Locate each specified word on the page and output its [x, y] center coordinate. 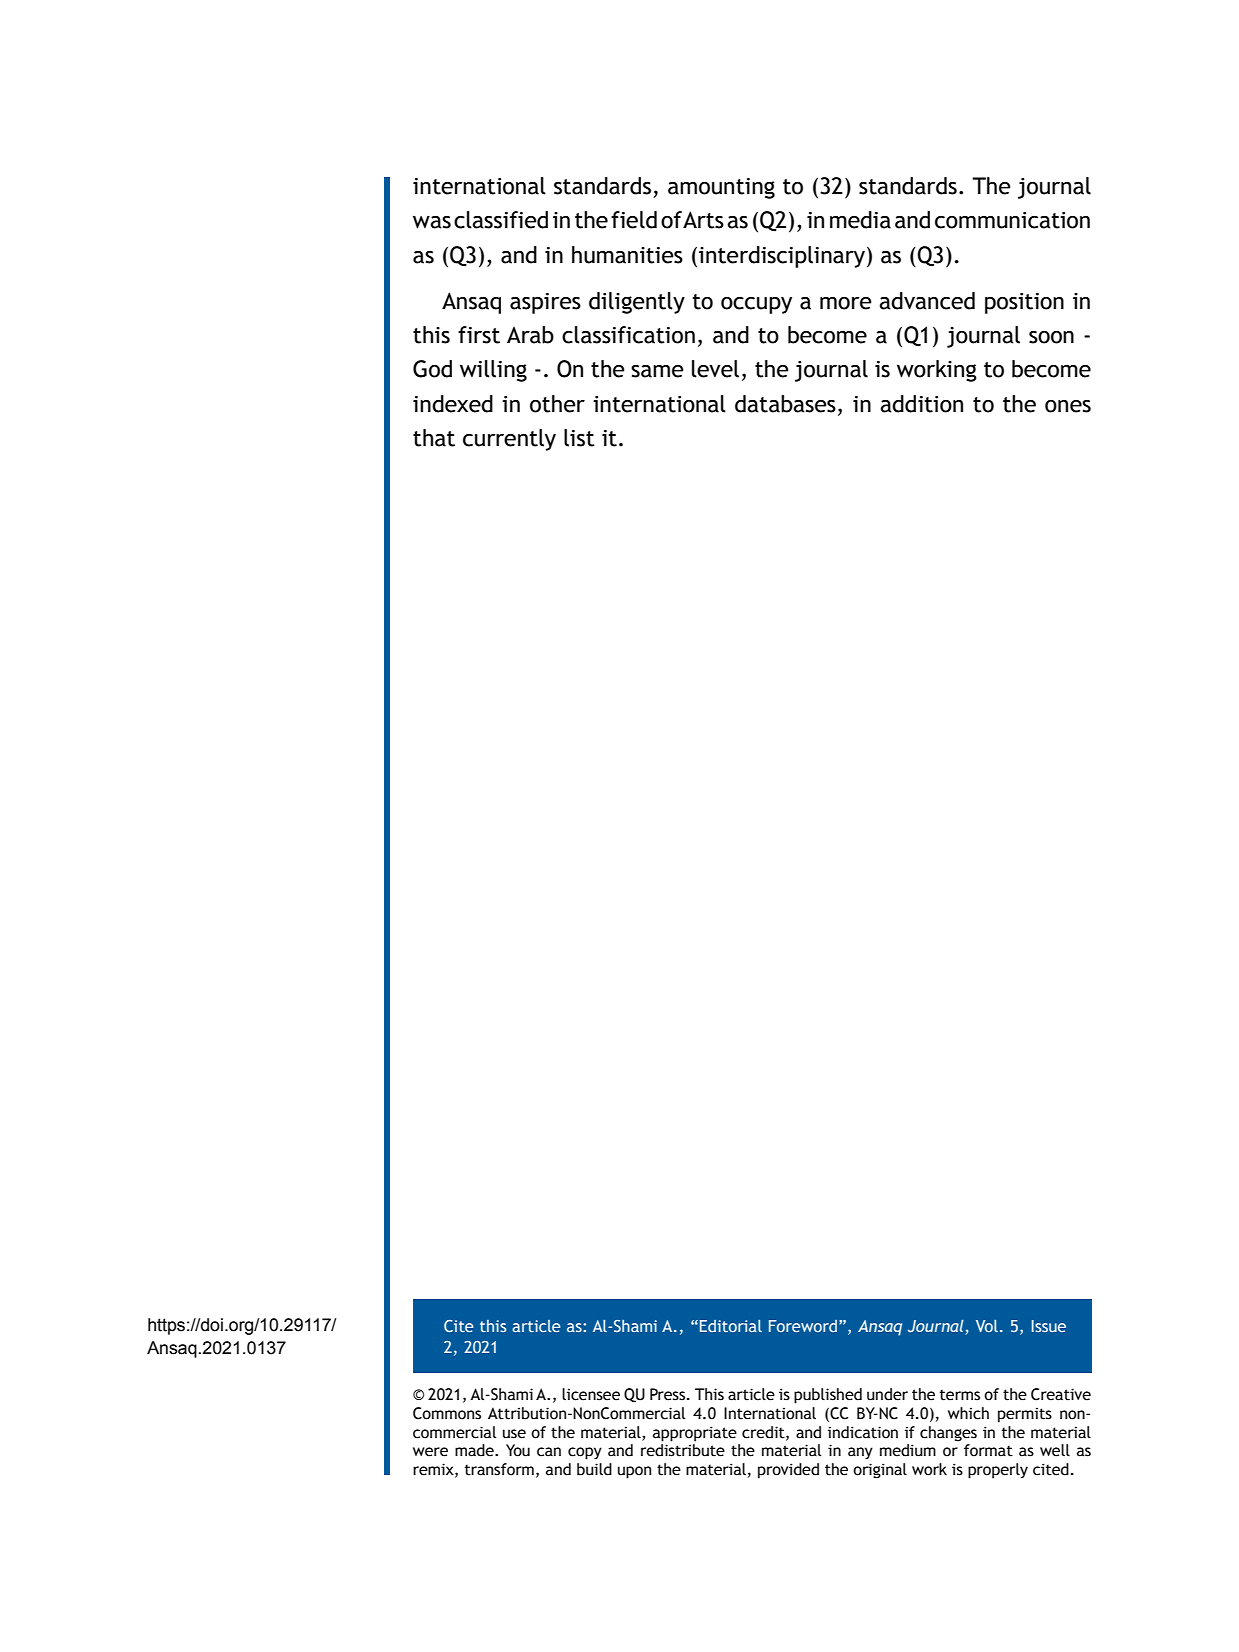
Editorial [731, 1326]
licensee [591, 1394]
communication [1012, 220]
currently [509, 440]
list [579, 438]
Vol [987, 1326]
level [715, 369]
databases [785, 404]
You [518, 1450]
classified [501, 220]
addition [921, 404]
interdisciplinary [782, 257]
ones [1068, 406]
